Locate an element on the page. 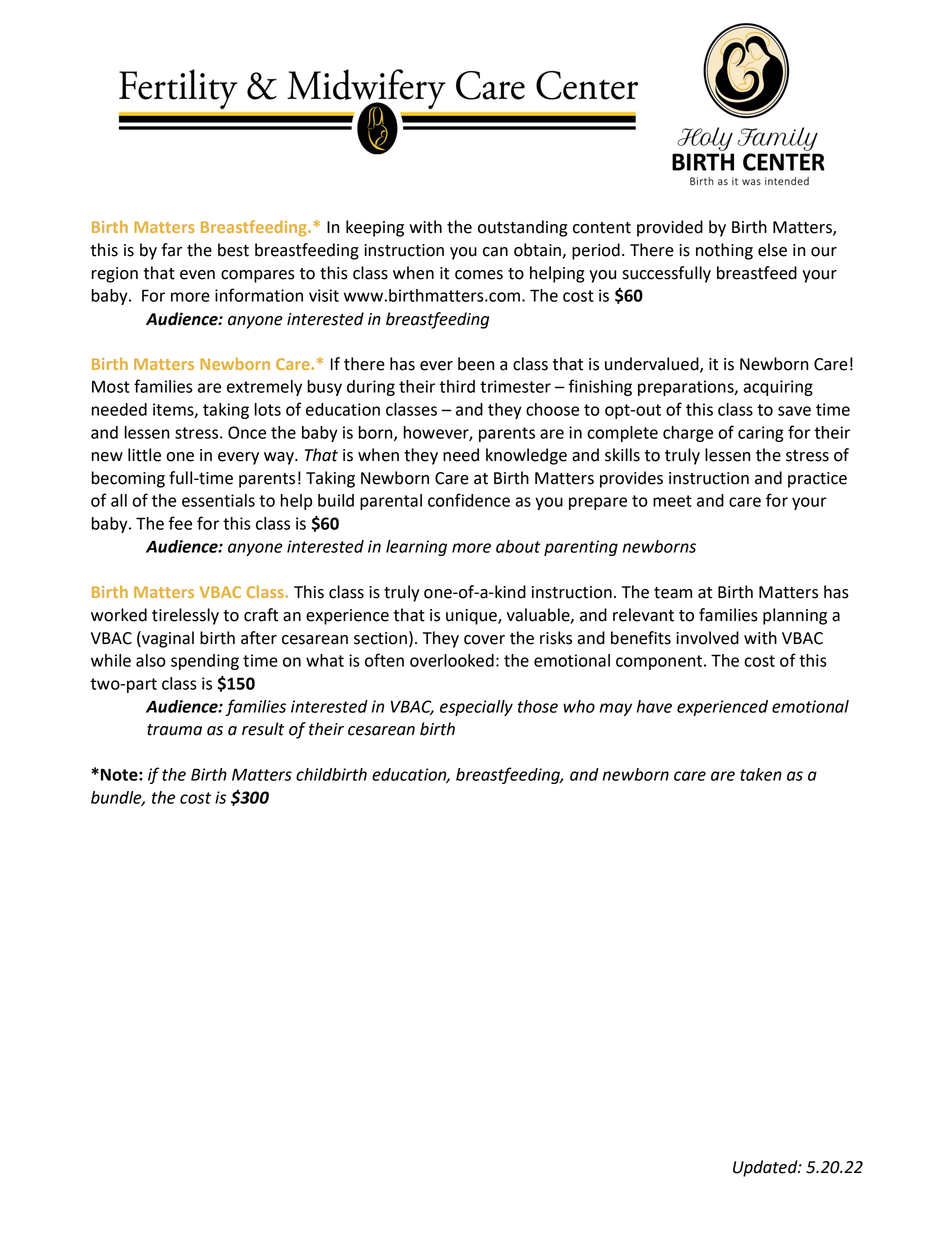  taken is located at coordinates (761, 774).
